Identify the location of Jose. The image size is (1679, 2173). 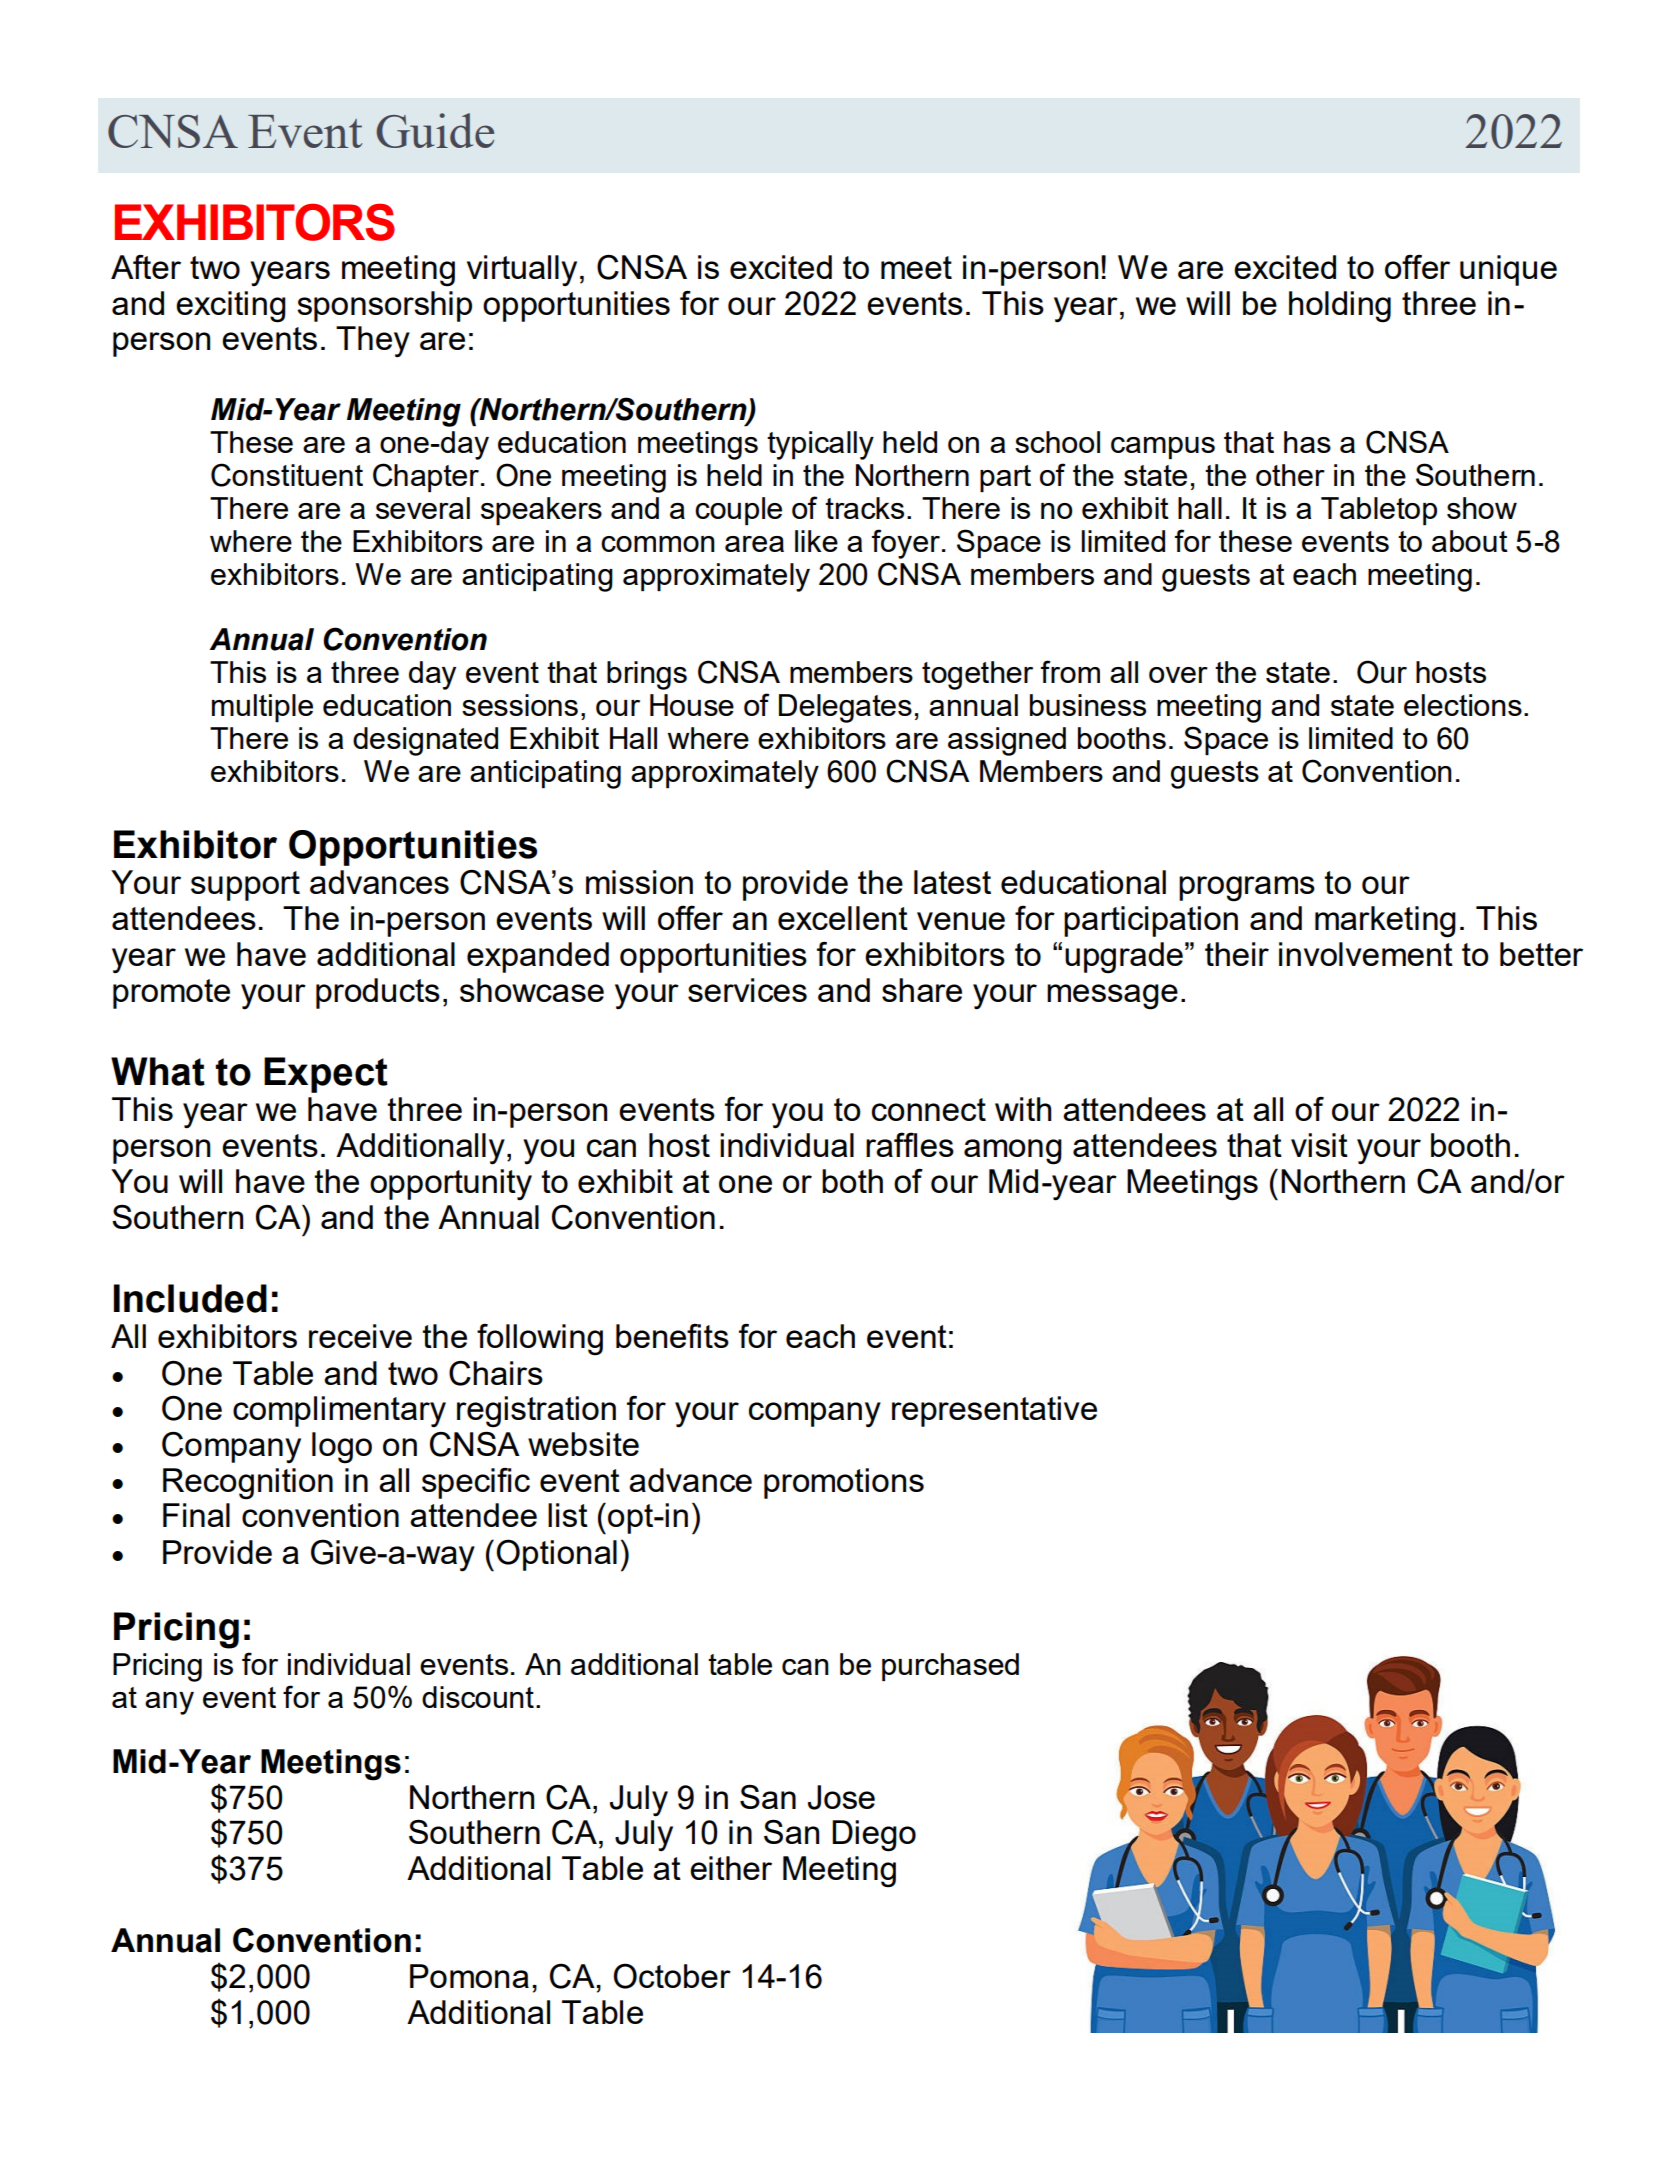
(841, 1797).
